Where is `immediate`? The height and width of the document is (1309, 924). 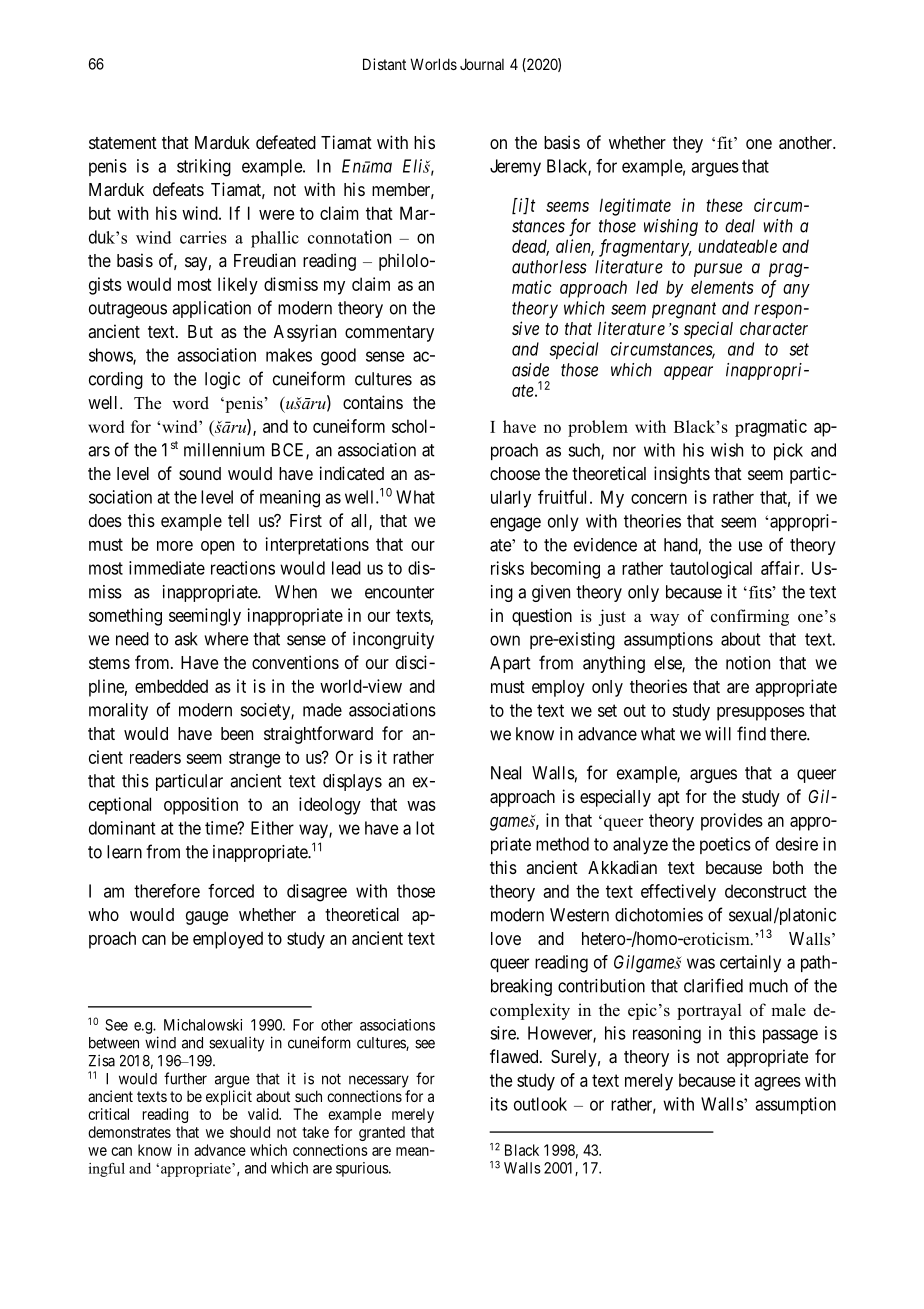 immediate is located at coordinates (167, 568).
